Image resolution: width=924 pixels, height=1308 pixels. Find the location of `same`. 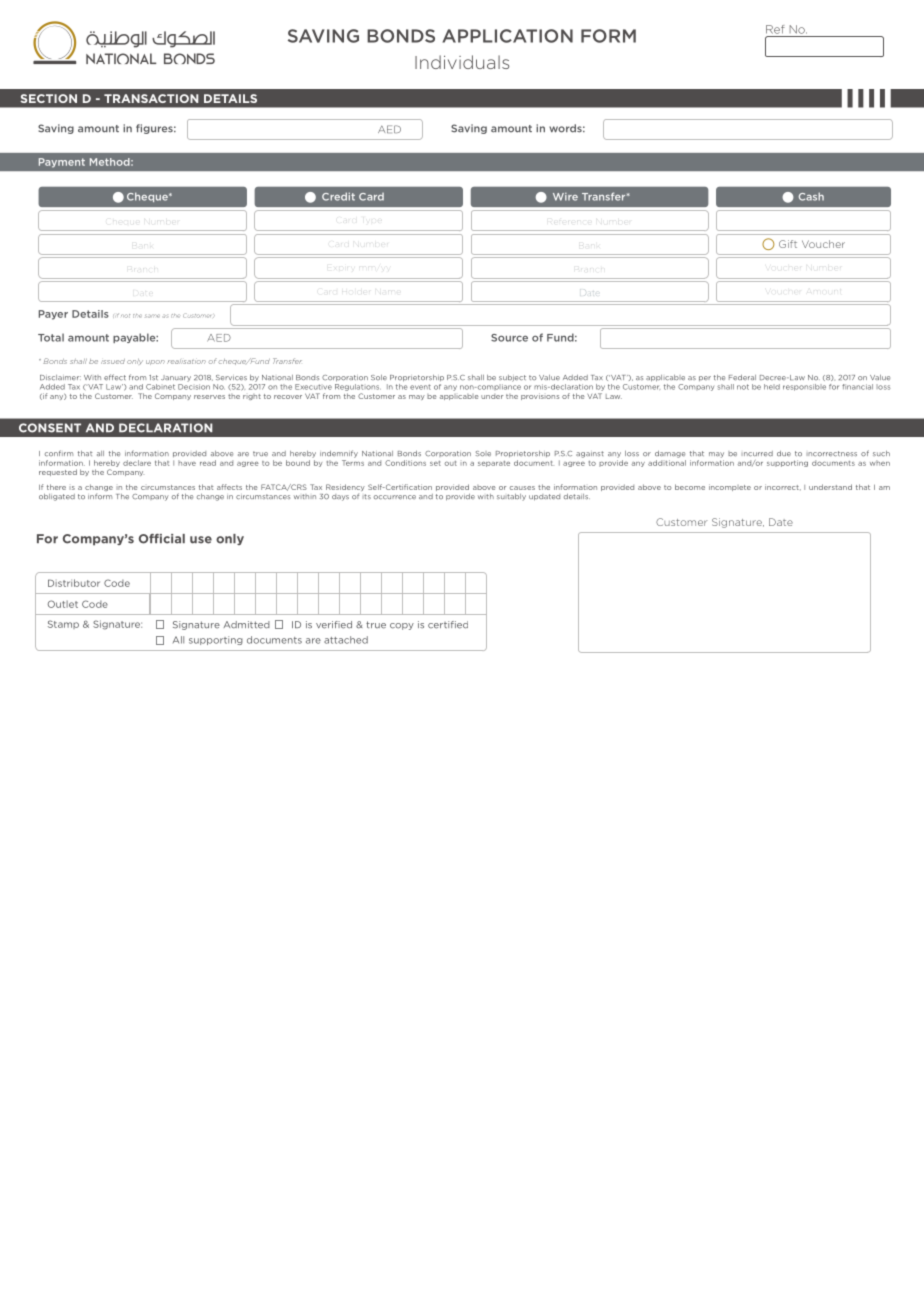

same is located at coordinates (152, 316).
